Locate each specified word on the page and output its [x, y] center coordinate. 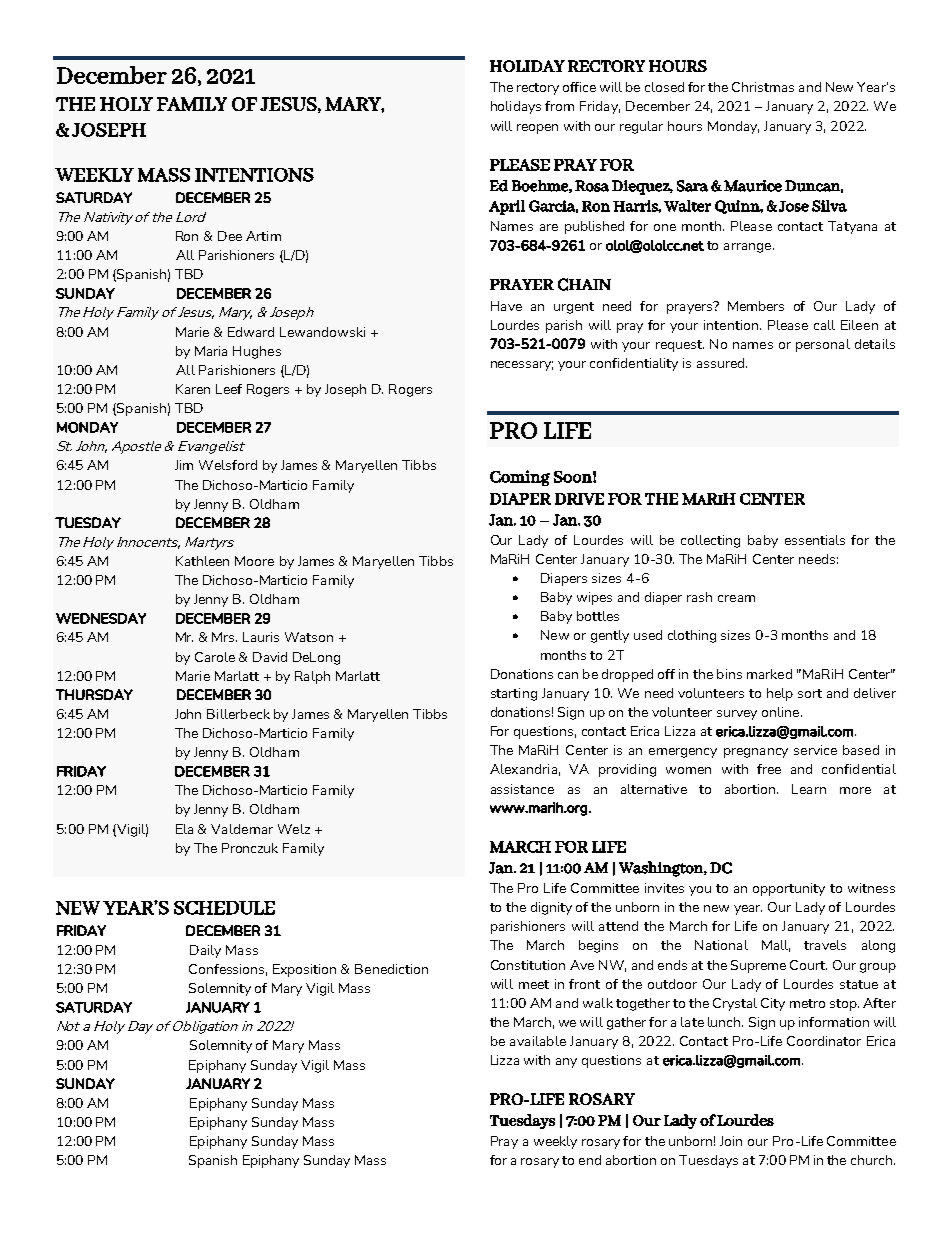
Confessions [228, 970]
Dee [230, 236]
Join [731, 1141]
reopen [537, 129]
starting [514, 694]
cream [736, 598]
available [538, 1041]
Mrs [224, 637]
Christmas [763, 87]
